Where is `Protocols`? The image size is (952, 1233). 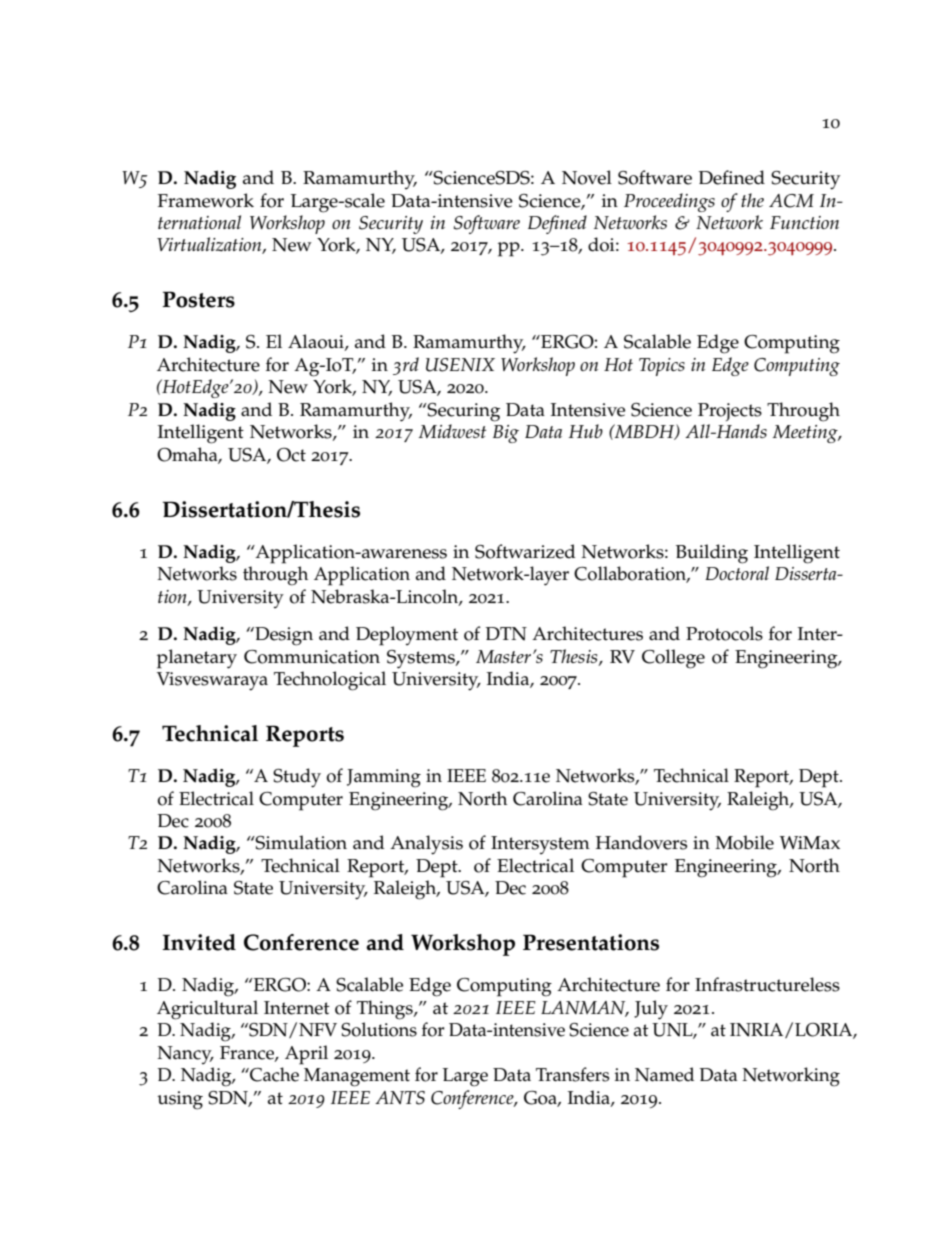 Protocols is located at coordinates (724, 633).
